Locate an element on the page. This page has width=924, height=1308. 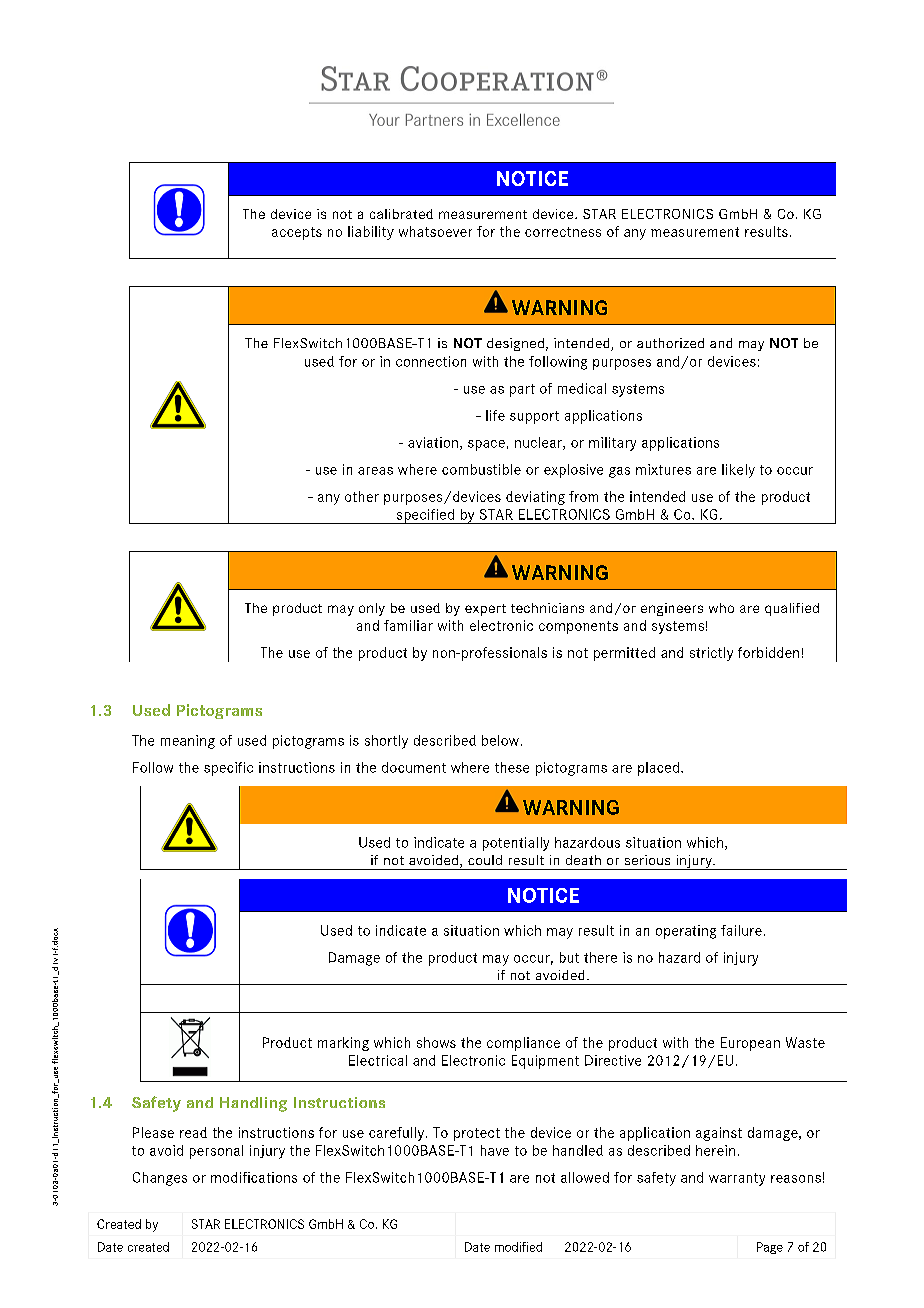
authorized is located at coordinates (670, 343).
